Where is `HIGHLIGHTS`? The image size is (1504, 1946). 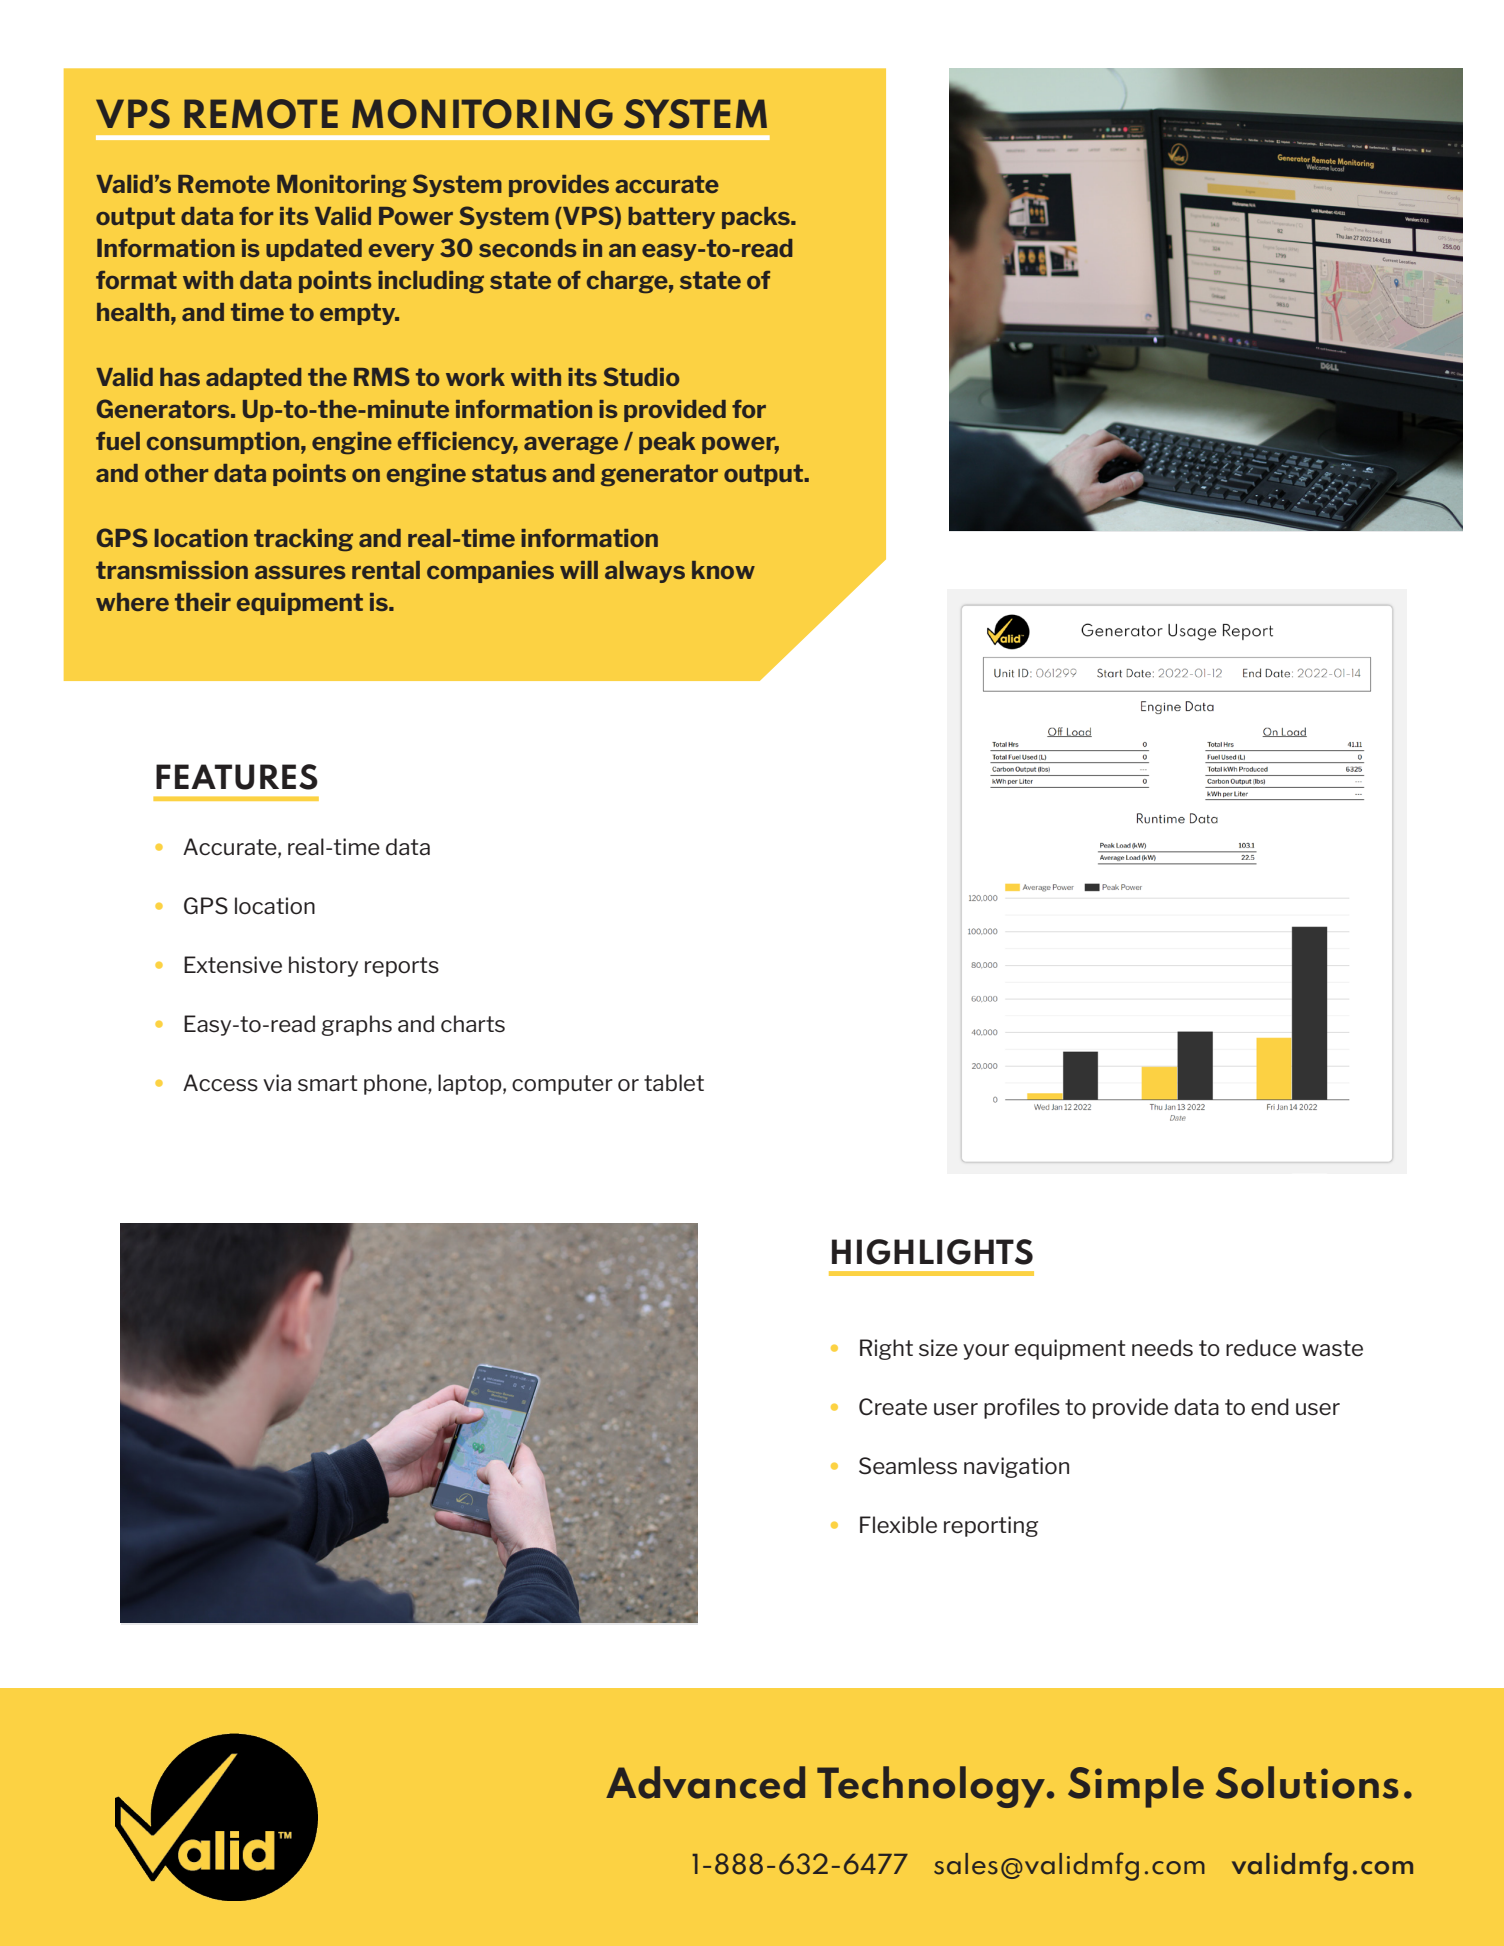
HIGHLIGHTS is located at coordinates (932, 1252).
